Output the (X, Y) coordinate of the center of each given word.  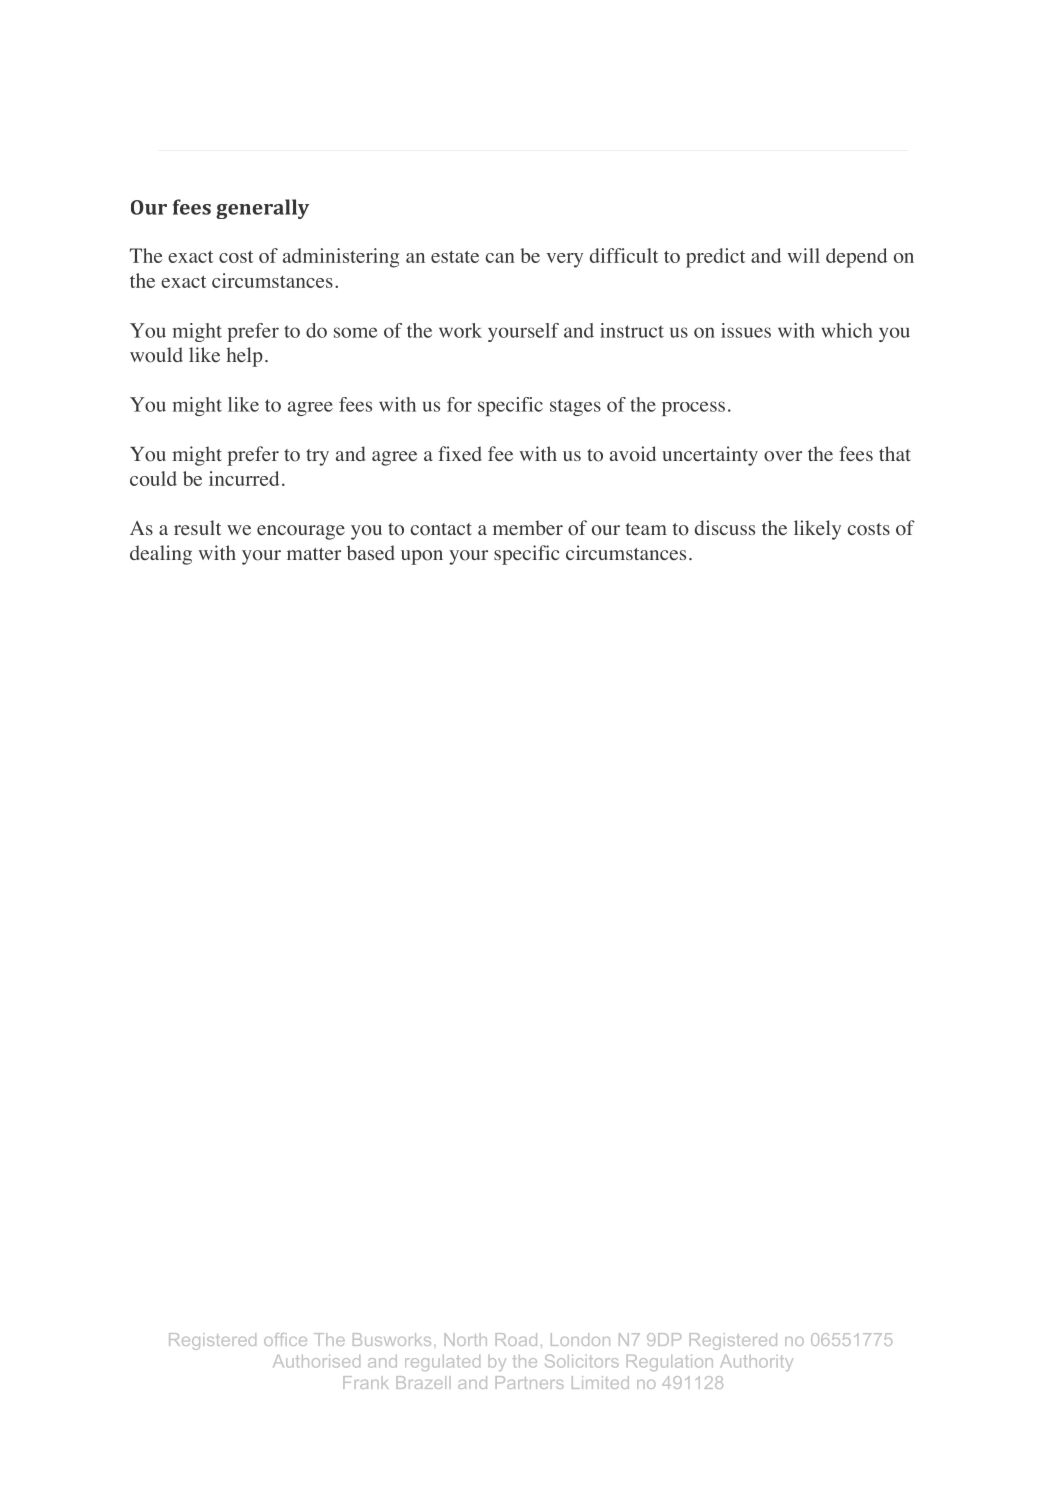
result (197, 527)
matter (314, 554)
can (500, 258)
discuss (725, 527)
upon (422, 557)
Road (516, 1339)
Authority (757, 1363)
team (646, 529)
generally (262, 209)
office (285, 1339)
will (804, 255)
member (528, 527)
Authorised (316, 1361)
